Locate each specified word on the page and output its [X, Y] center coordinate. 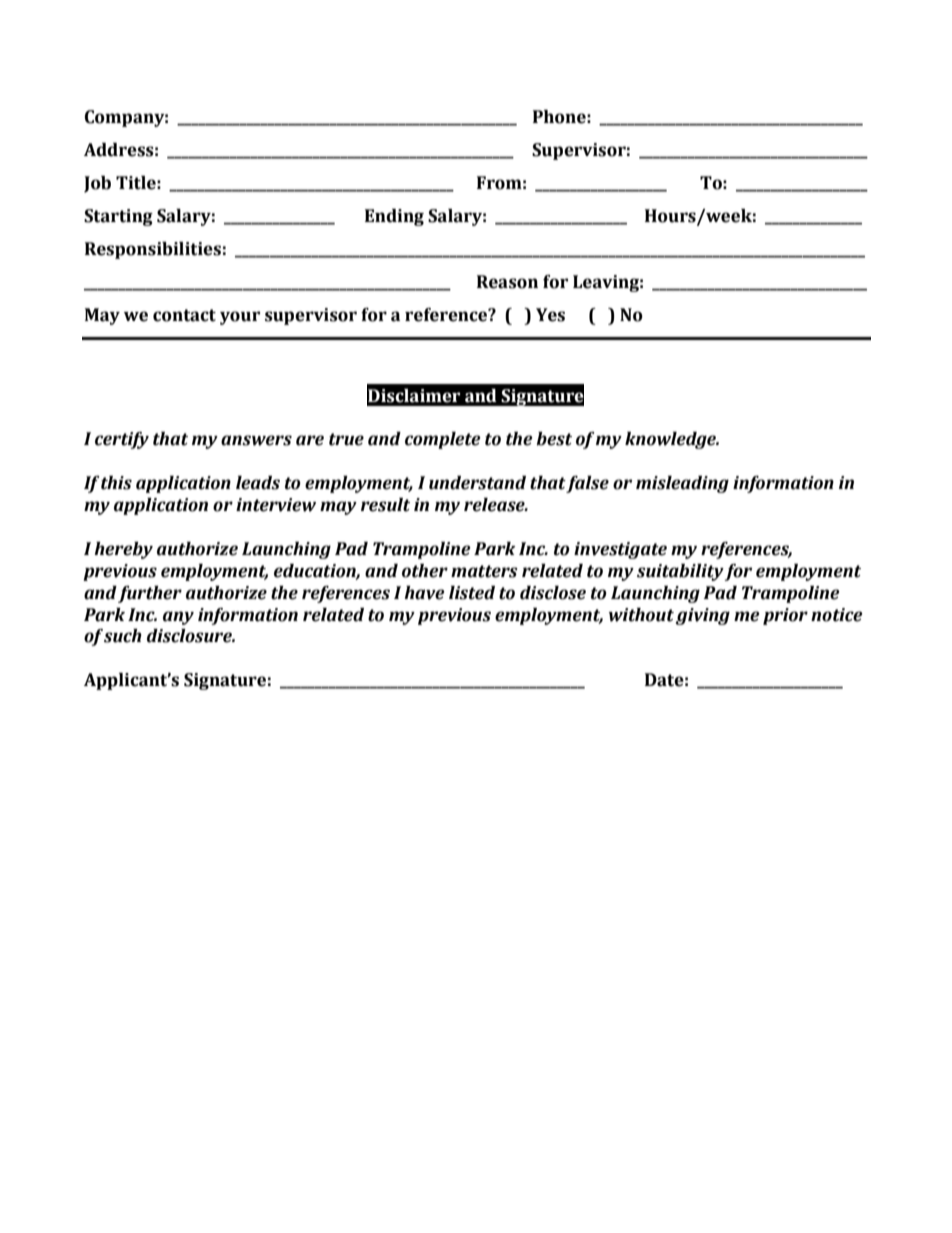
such [123, 636]
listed [472, 593]
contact [184, 315]
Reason [507, 282]
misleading [682, 484]
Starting [118, 217]
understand [477, 483]
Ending [394, 217]
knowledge [671, 440]
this [116, 483]
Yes [550, 315]
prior [785, 616]
